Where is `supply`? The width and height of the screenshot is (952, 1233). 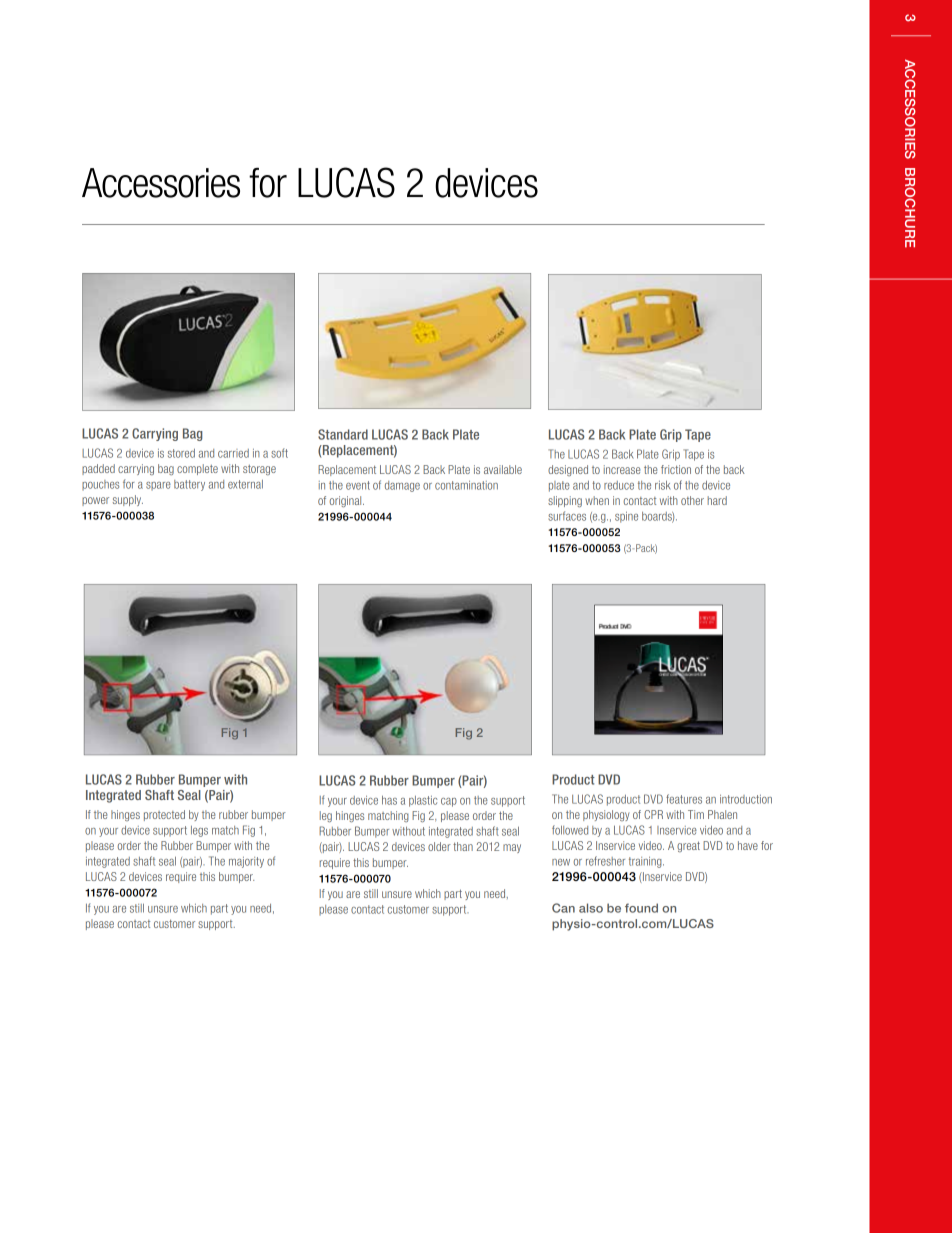 supply is located at coordinates (128, 500).
